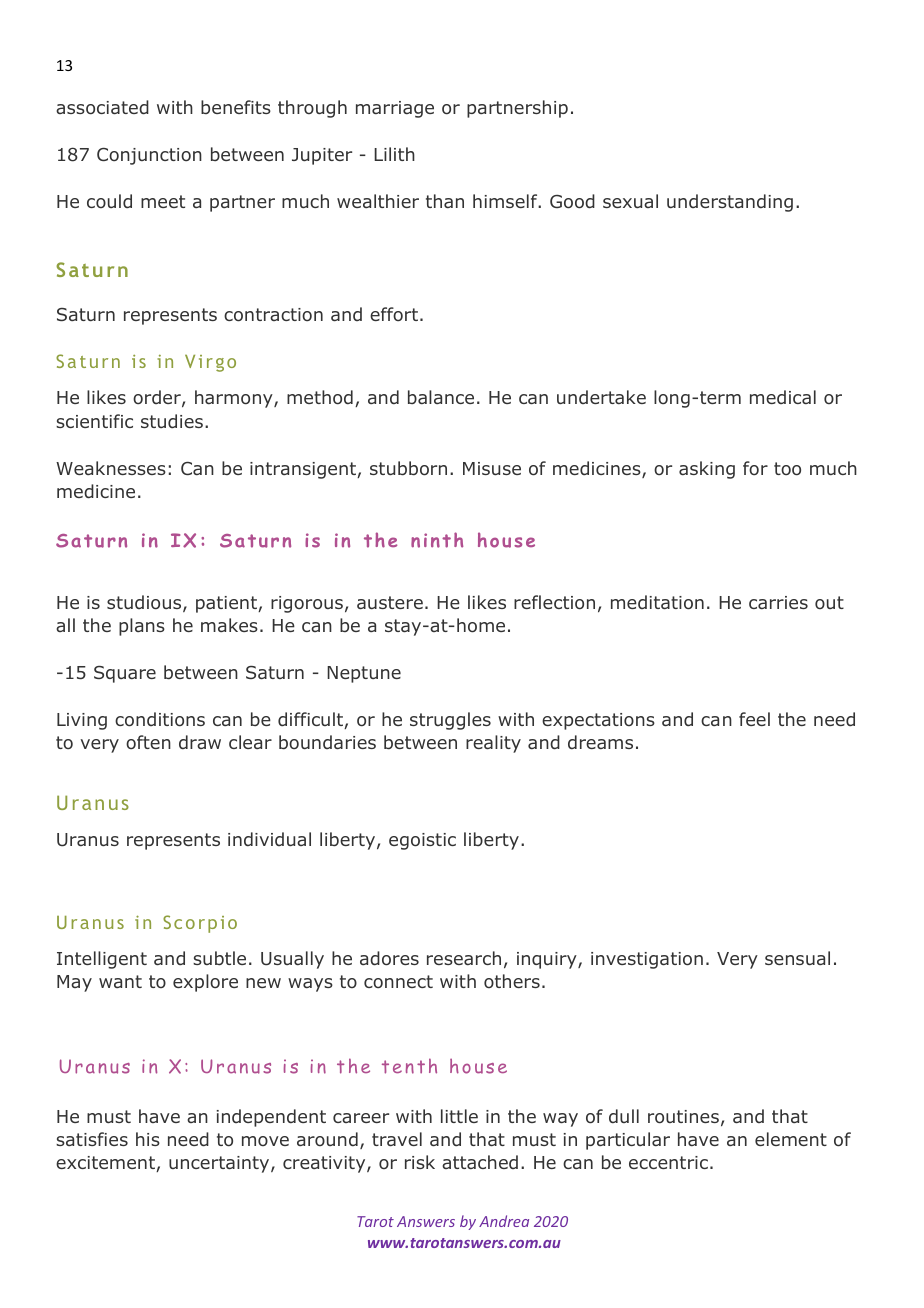 The width and height of the screenshot is (924, 1308). I want to click on Lilith, so click(394, 154).
